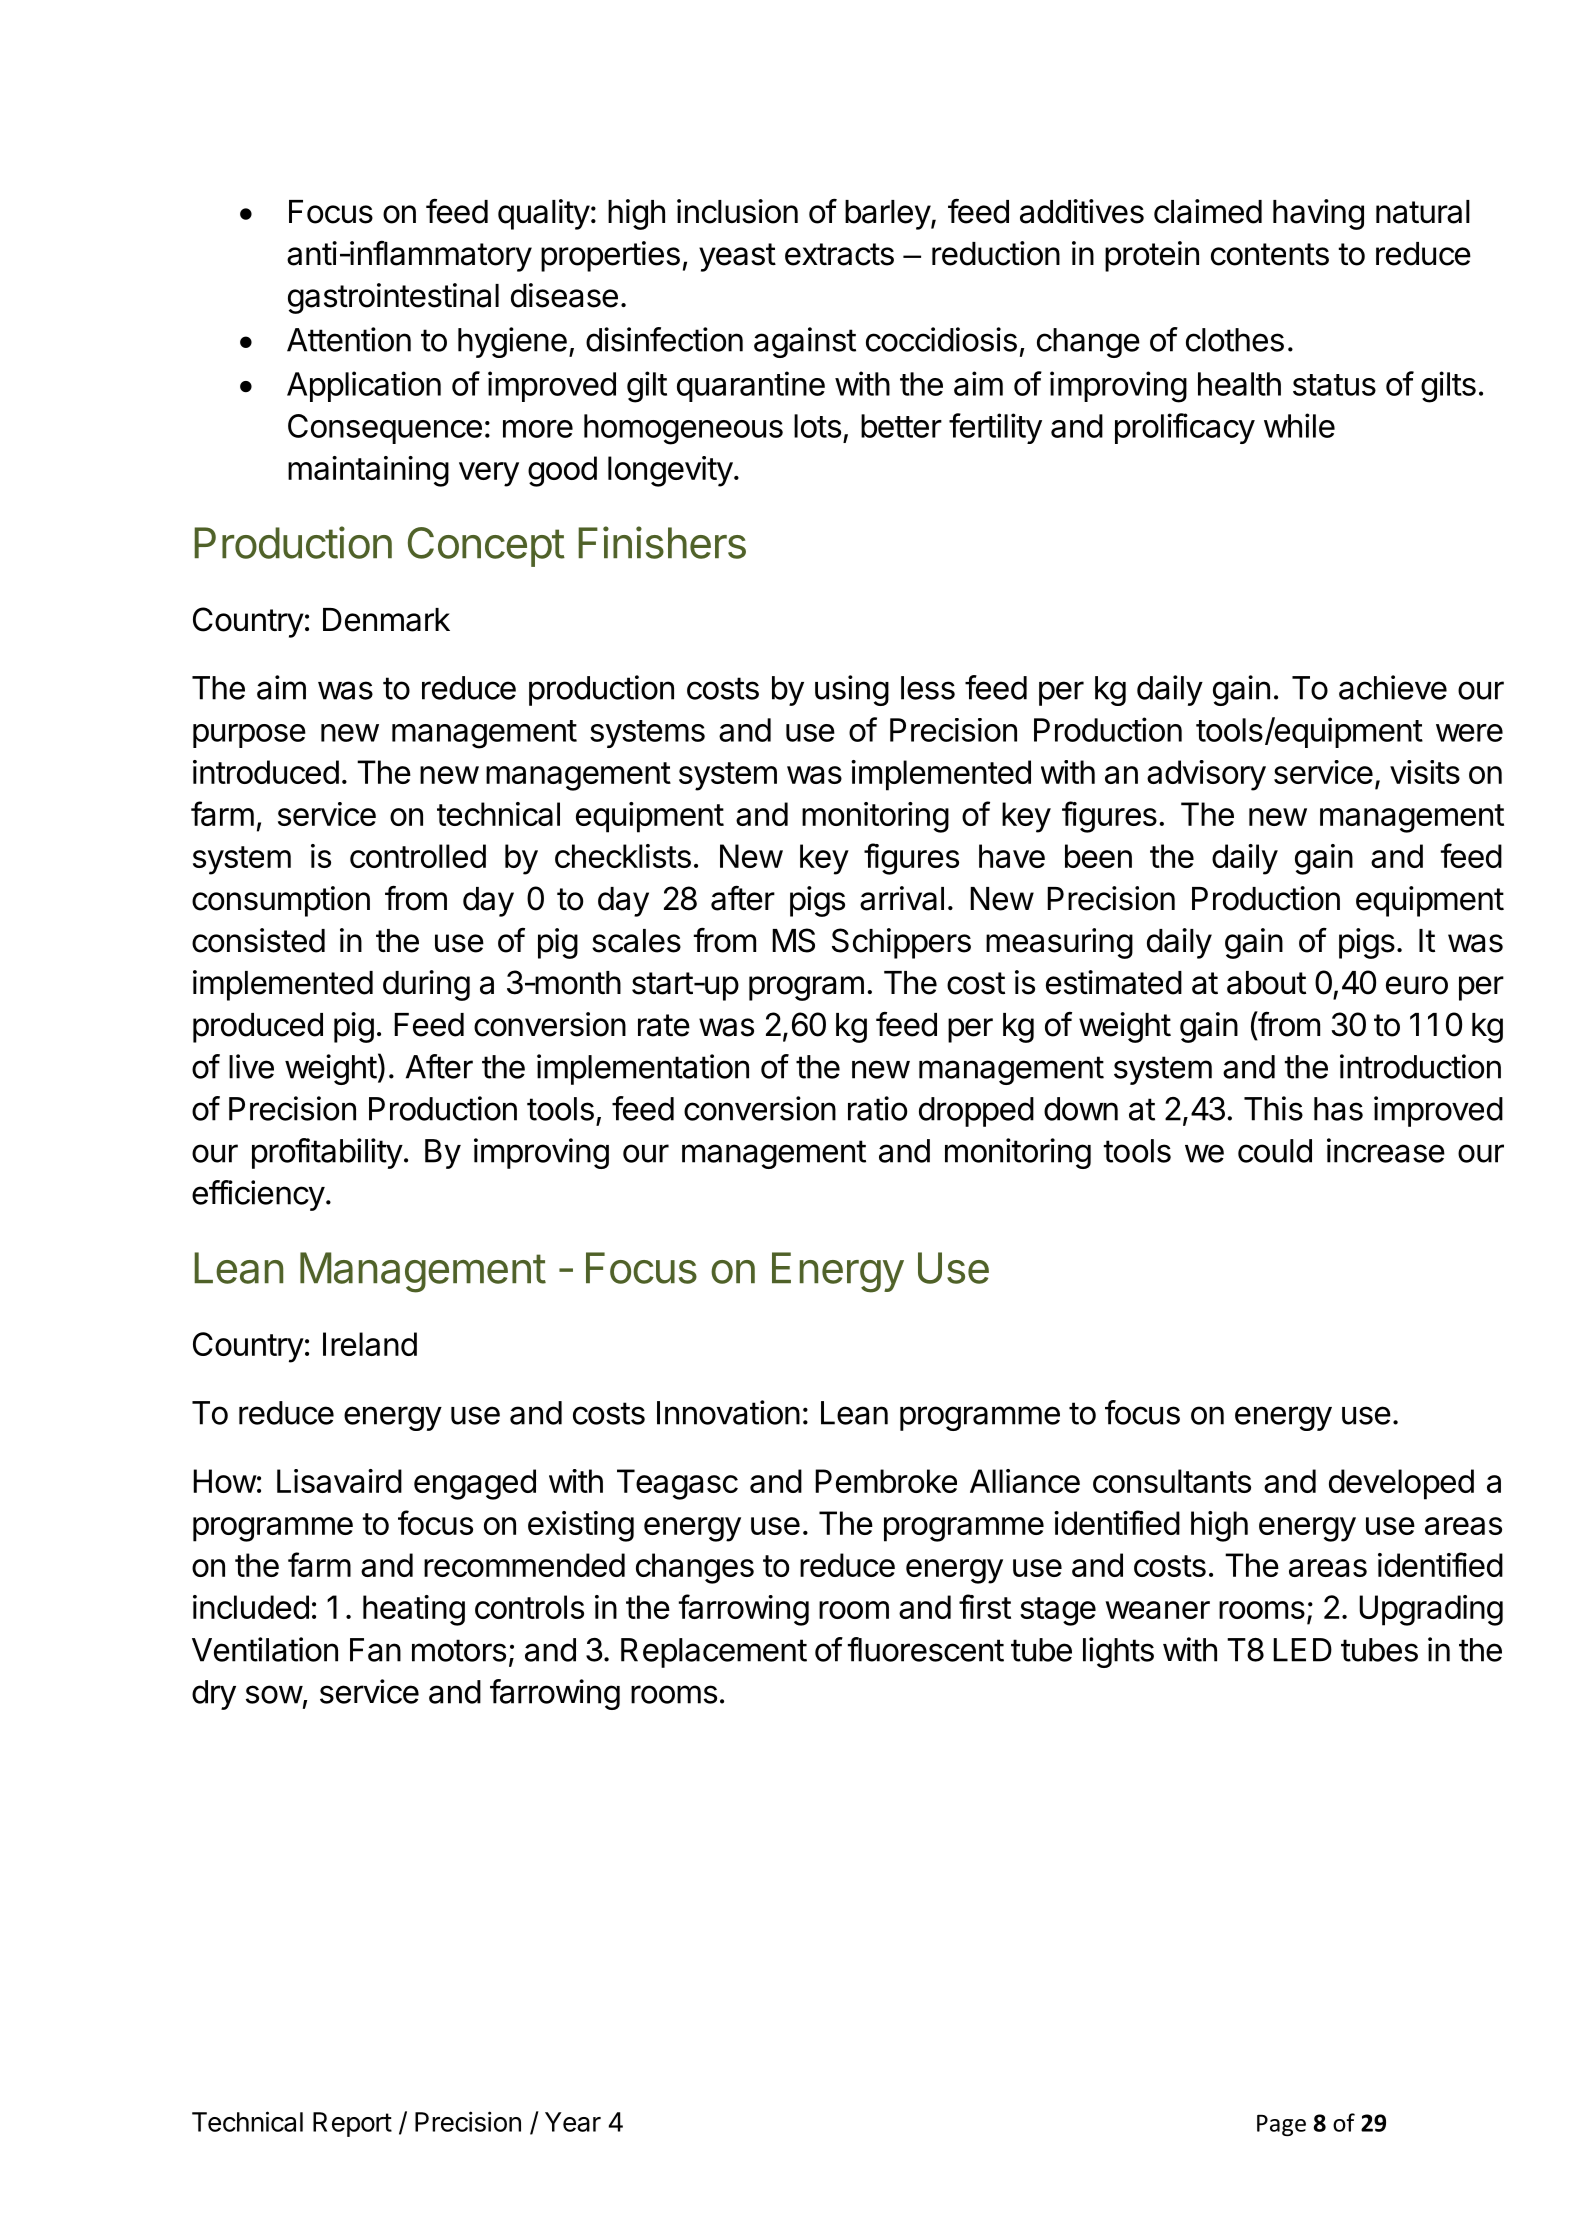 This page has width=1578, height=2232. Describe the element at coordinates (1275, 1151) in the page. I see `could` at that location.
